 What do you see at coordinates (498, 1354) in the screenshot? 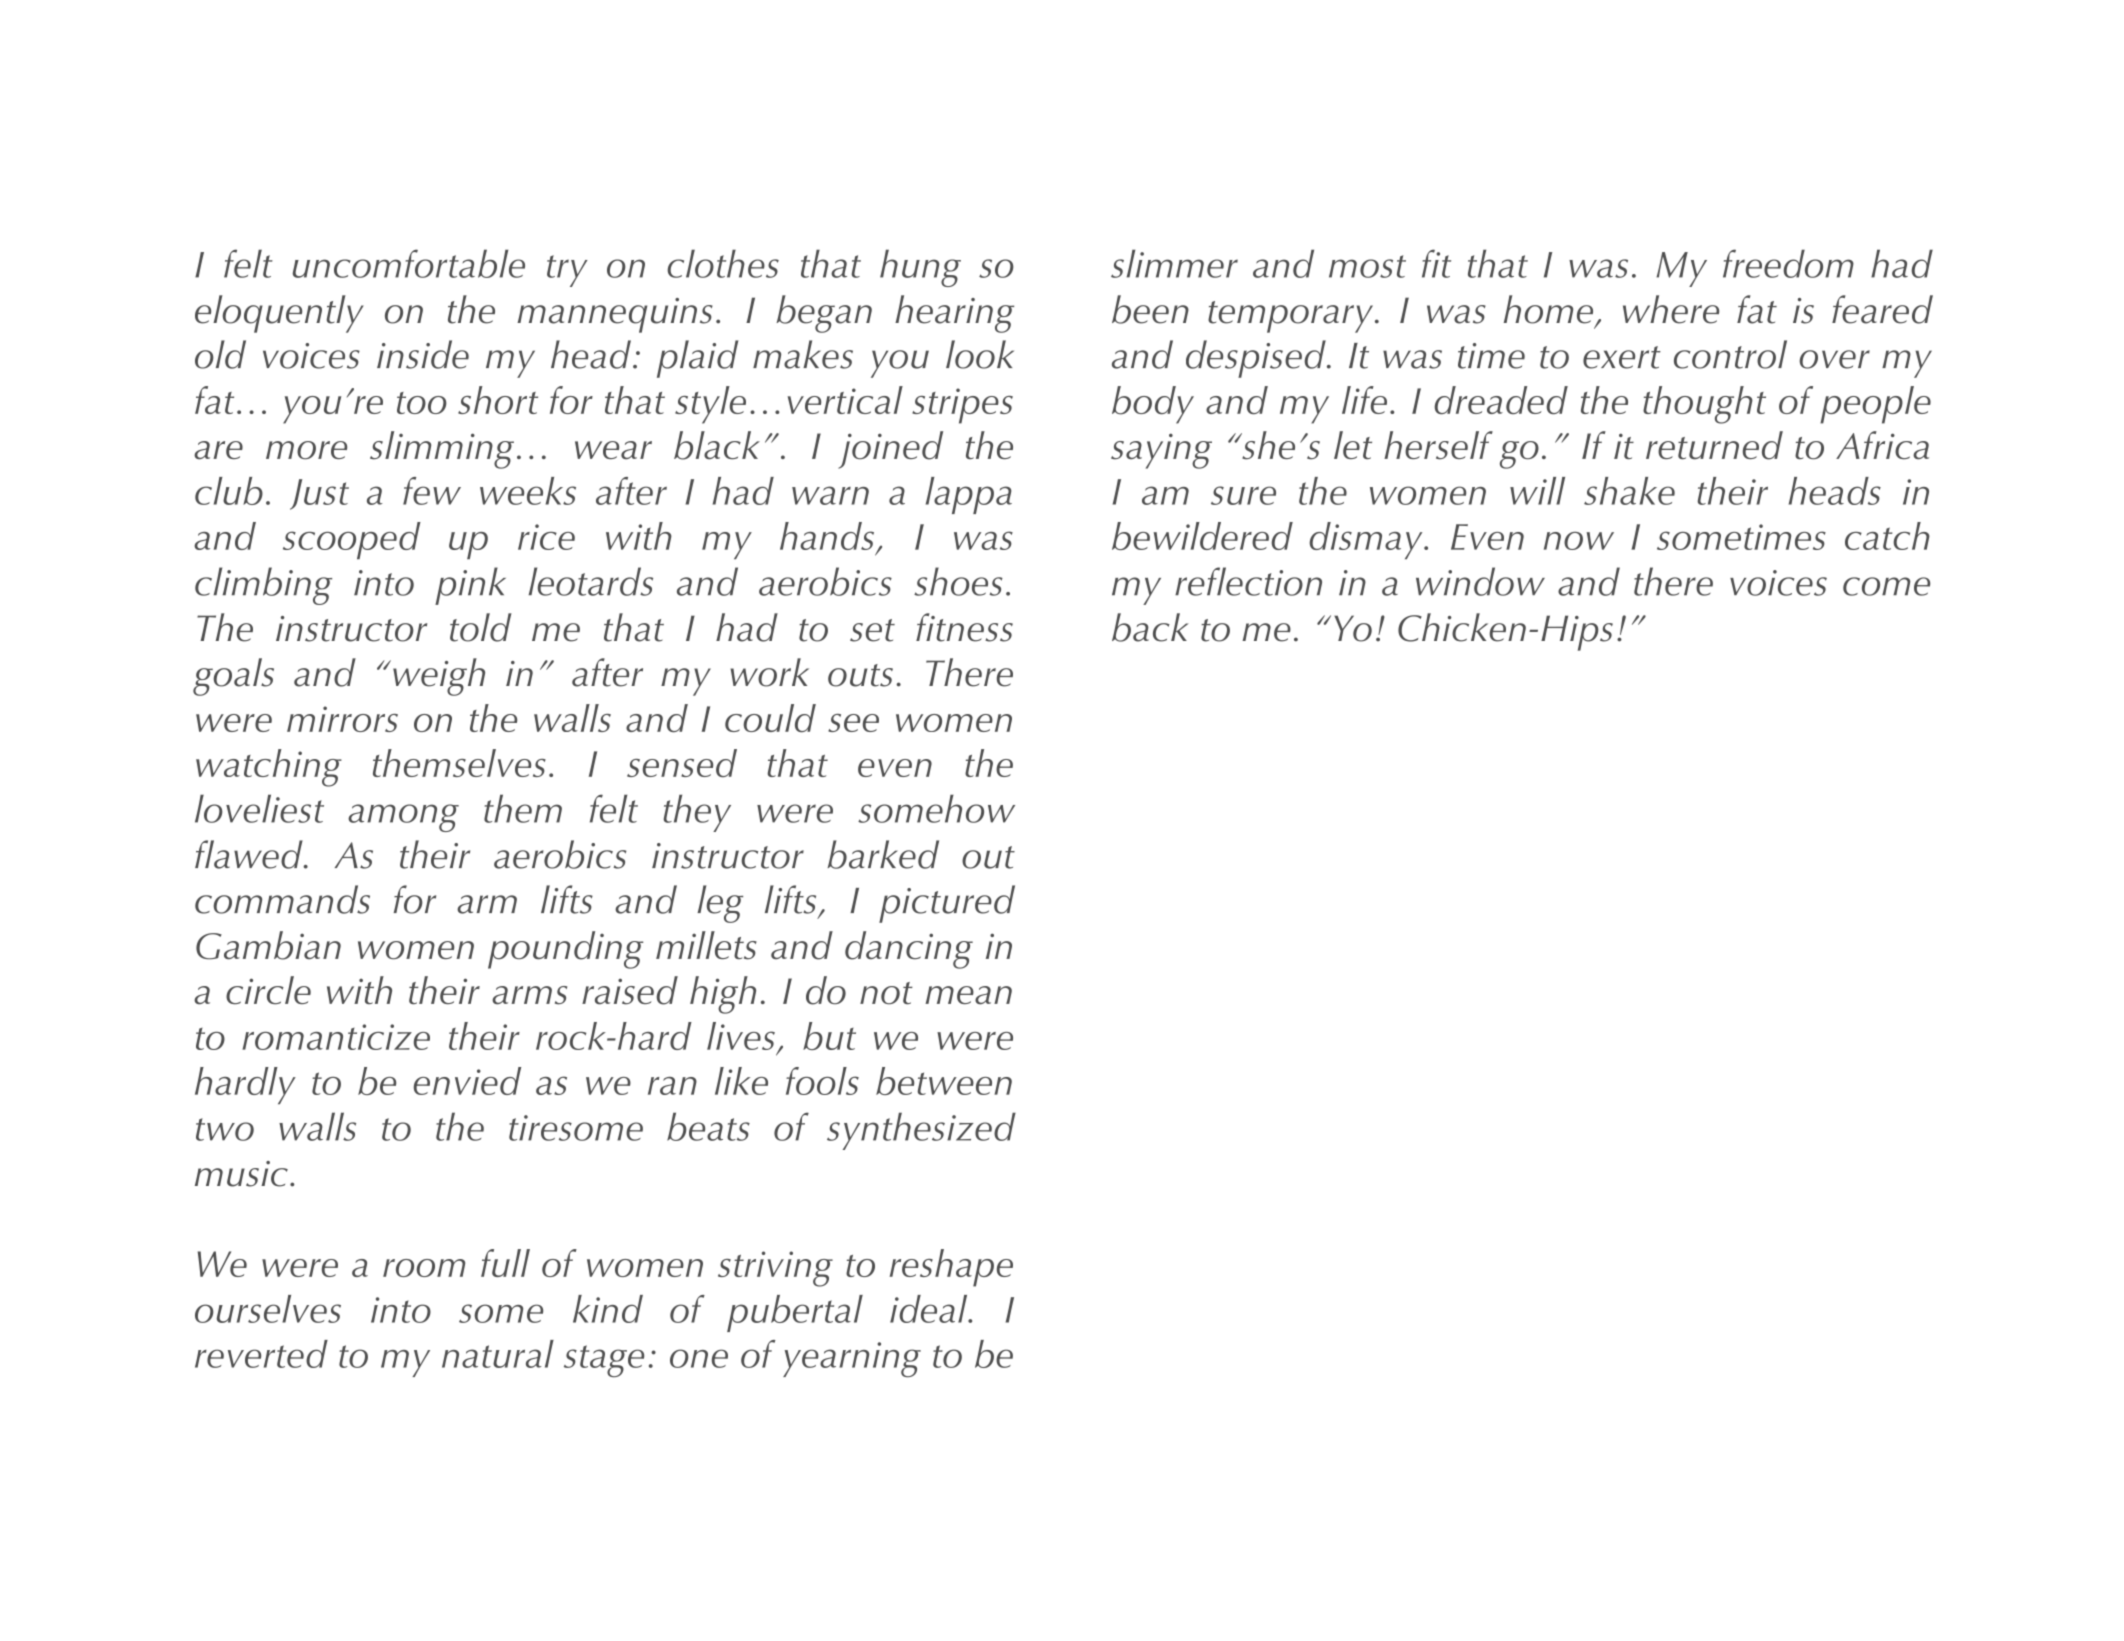
I see `natural` at bounding box center [498, 1354].
